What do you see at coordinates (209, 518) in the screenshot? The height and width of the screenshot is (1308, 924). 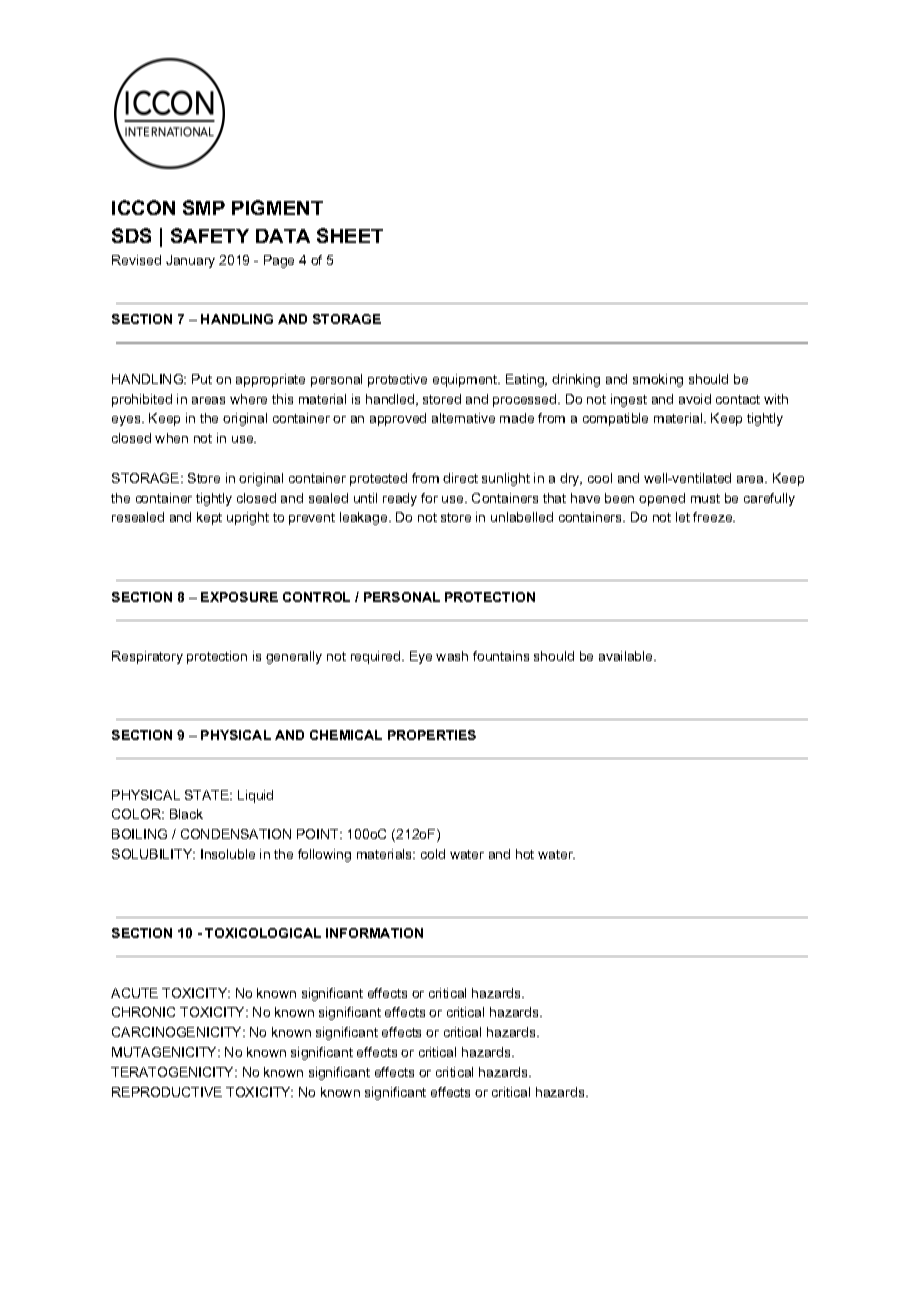 I see `kept` at bounding box center [209, 518].
